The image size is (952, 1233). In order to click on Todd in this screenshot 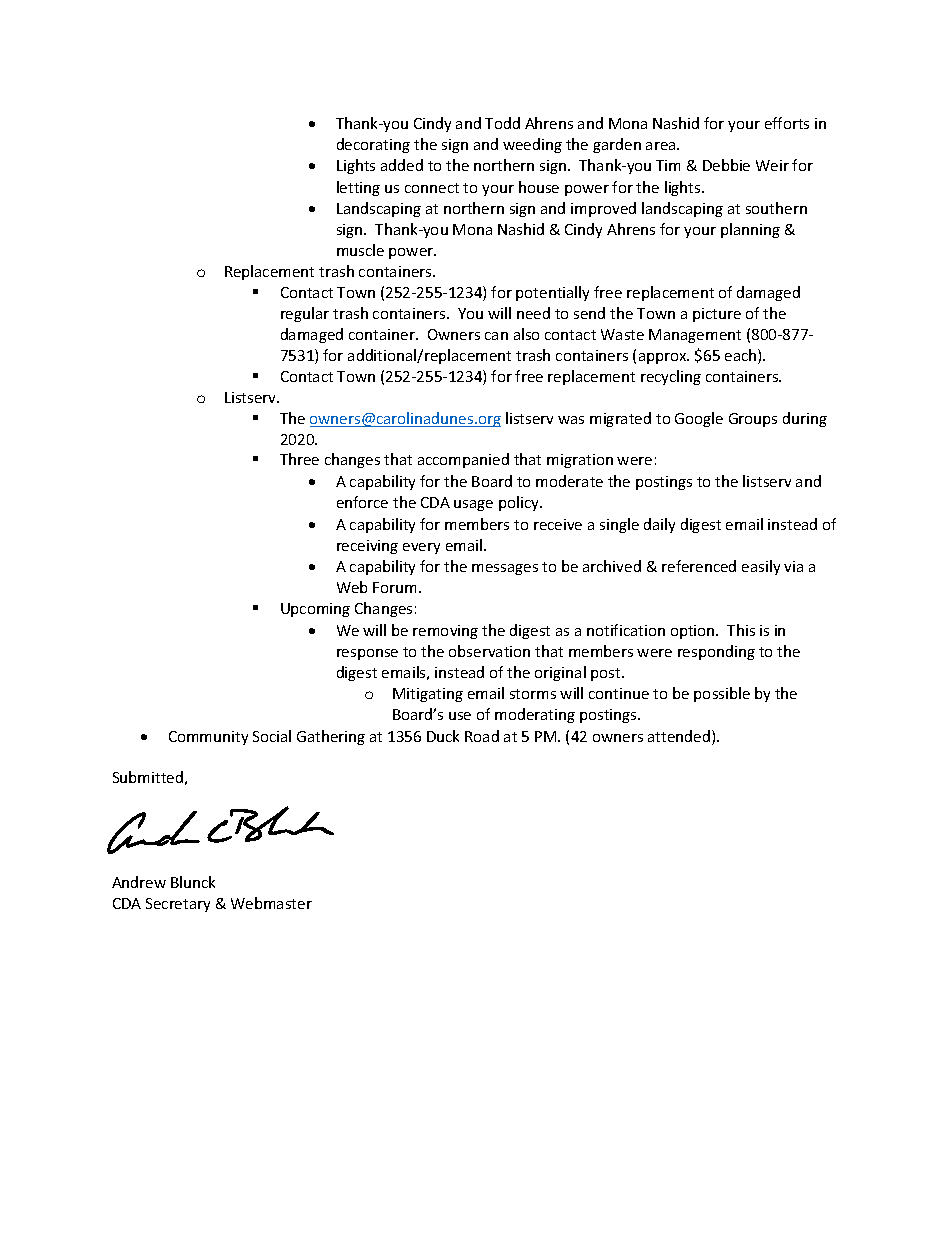, I will do `click(502, 123)`.
